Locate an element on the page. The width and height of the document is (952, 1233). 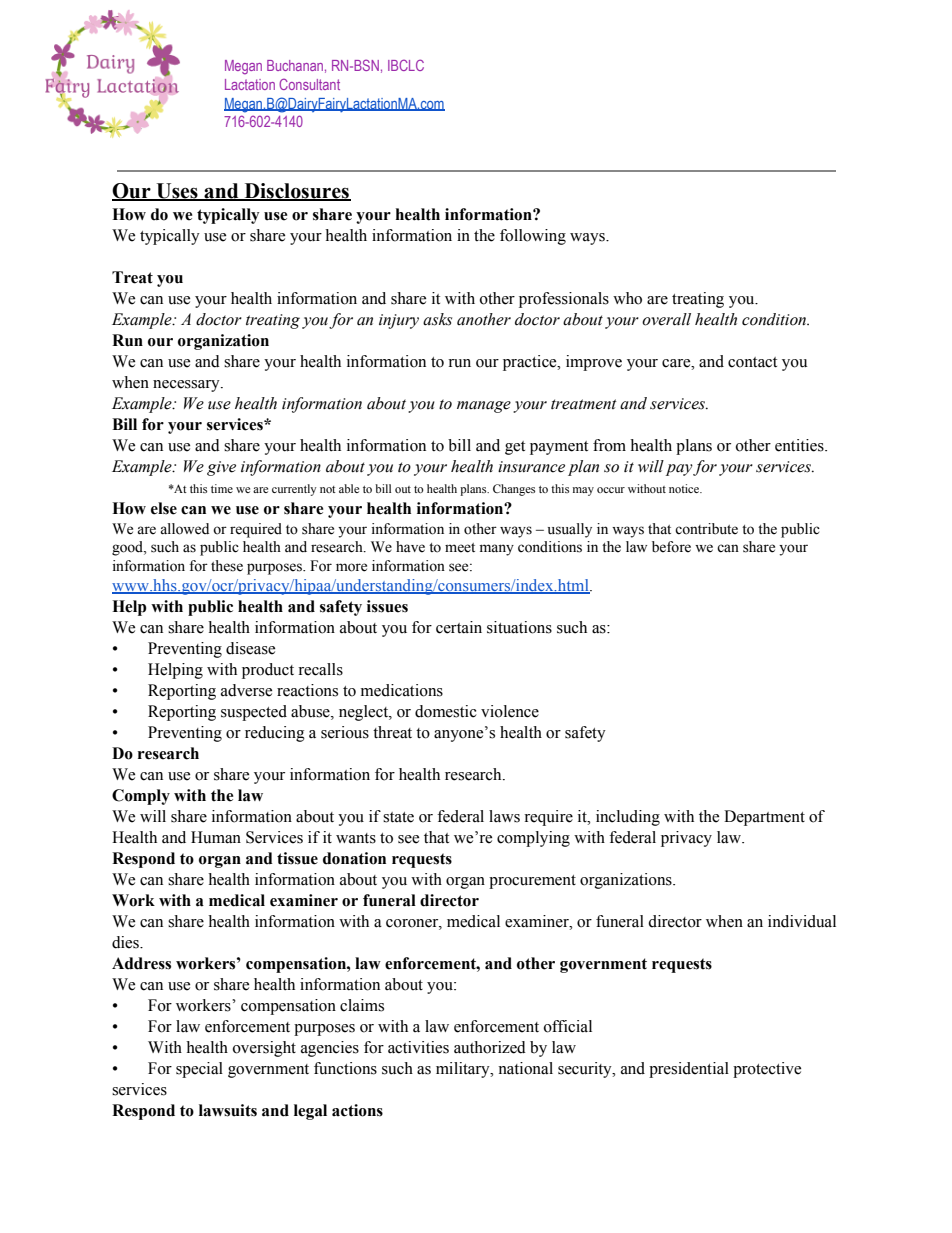
before is located at coordinates (671, 547).
